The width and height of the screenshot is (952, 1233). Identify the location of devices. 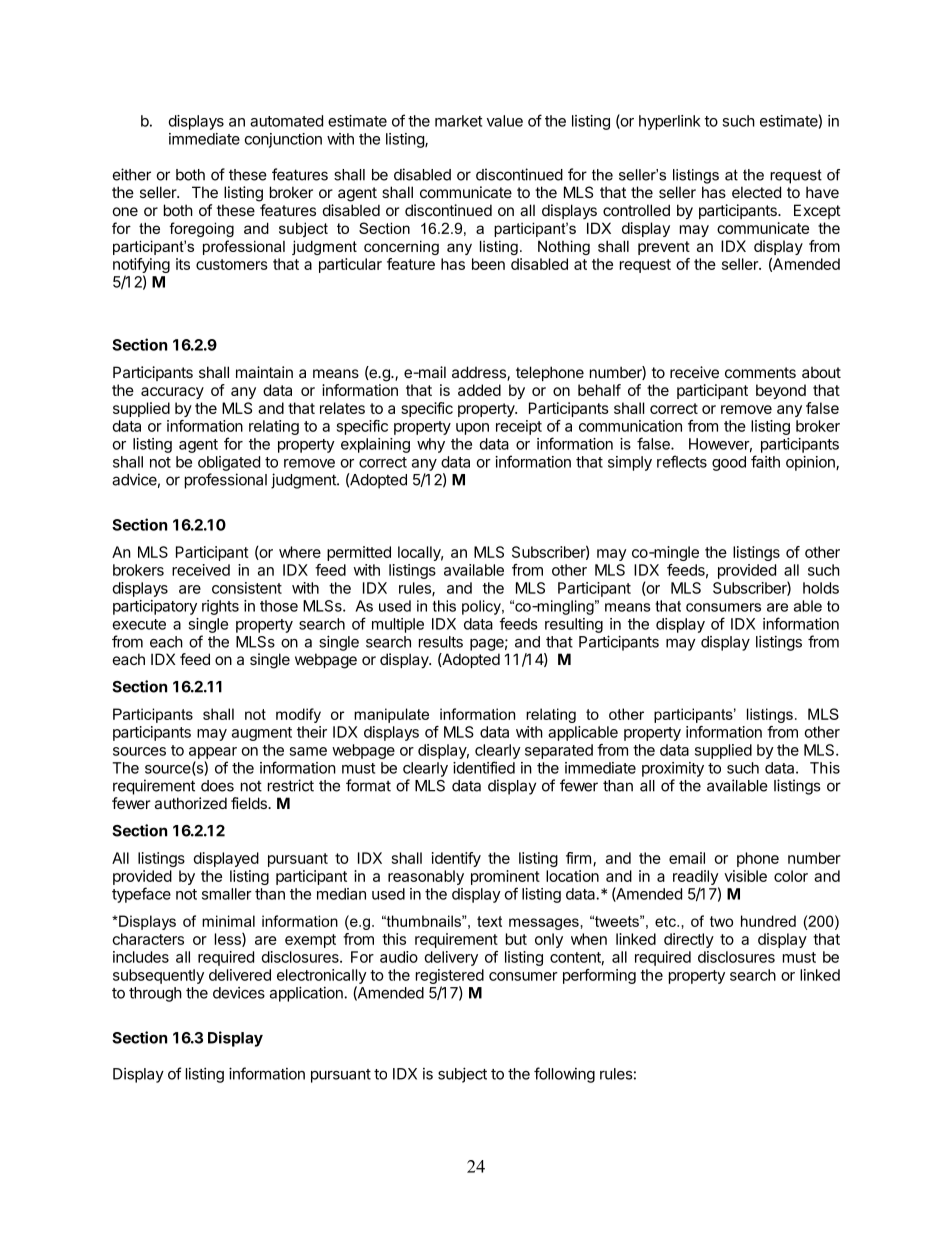
(239, 993).
